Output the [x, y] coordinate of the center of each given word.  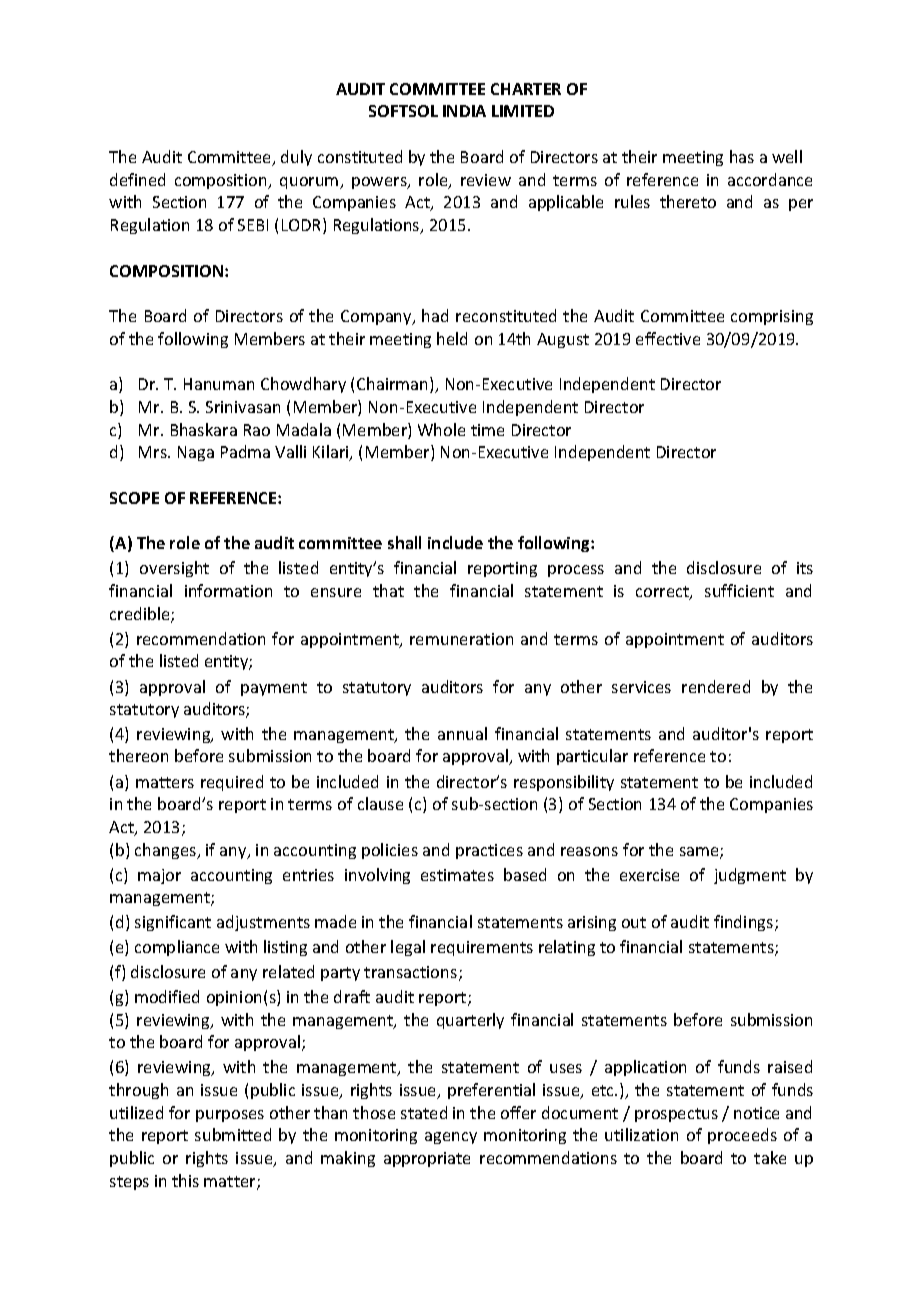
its [805, 568]
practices [489, 851]
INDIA [464, 111]
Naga [196, 453]
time [487, 430]
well [787, 156]
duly [296, 158]
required [232, 783]
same [700, 853]
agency [451, 1138]
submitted [233, 1134]
